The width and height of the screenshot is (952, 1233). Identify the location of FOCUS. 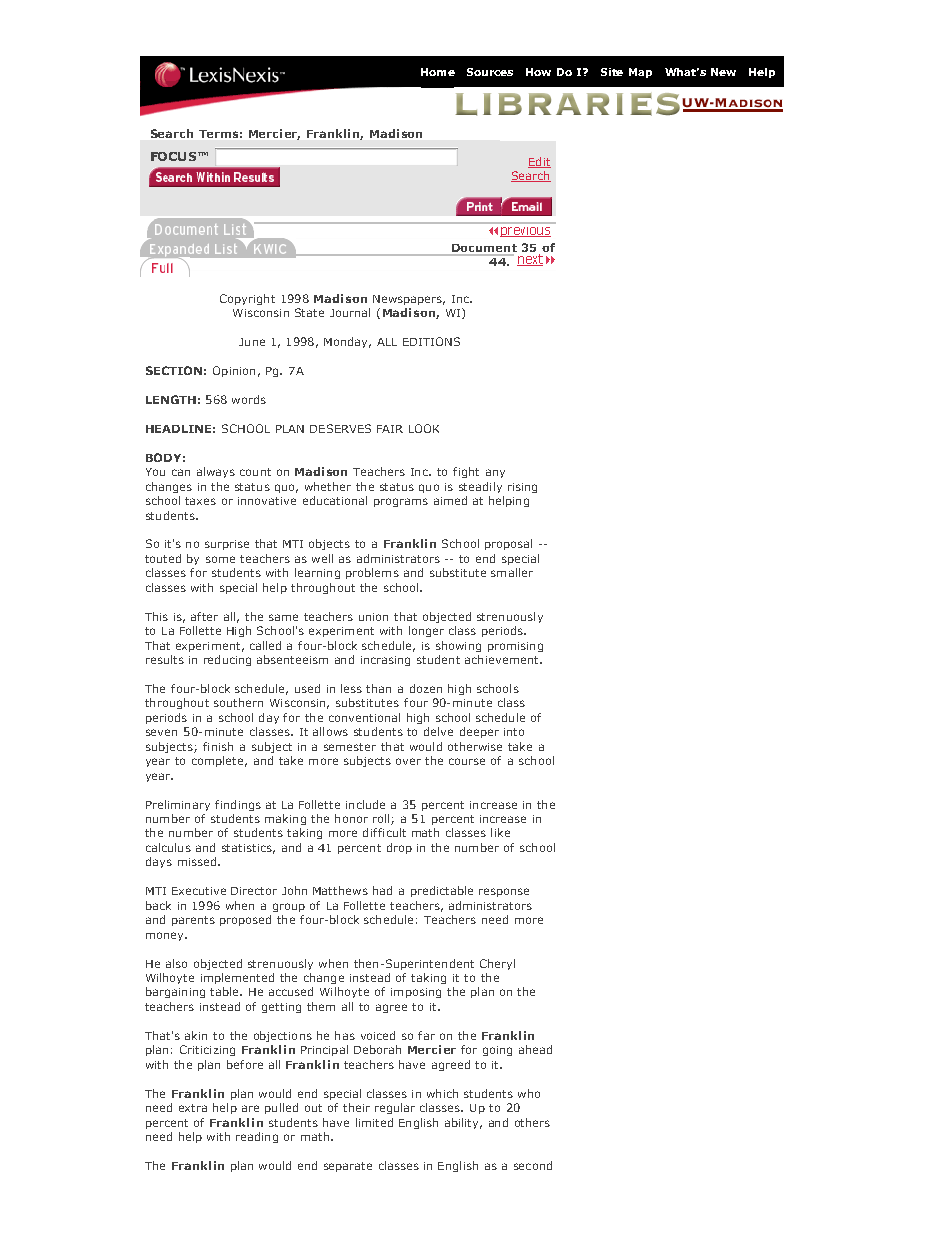
(175, 156).
